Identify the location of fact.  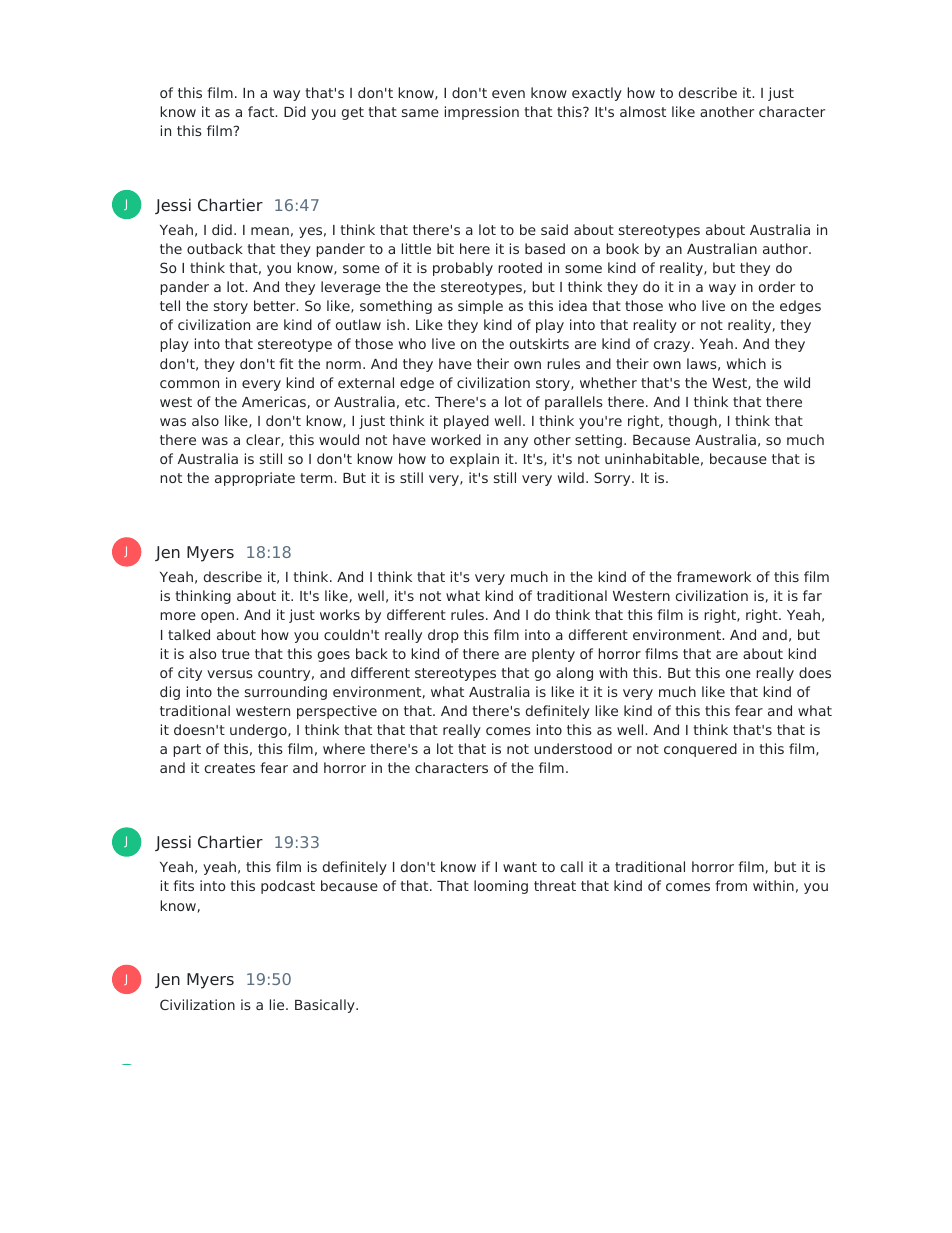
(262, 111).
